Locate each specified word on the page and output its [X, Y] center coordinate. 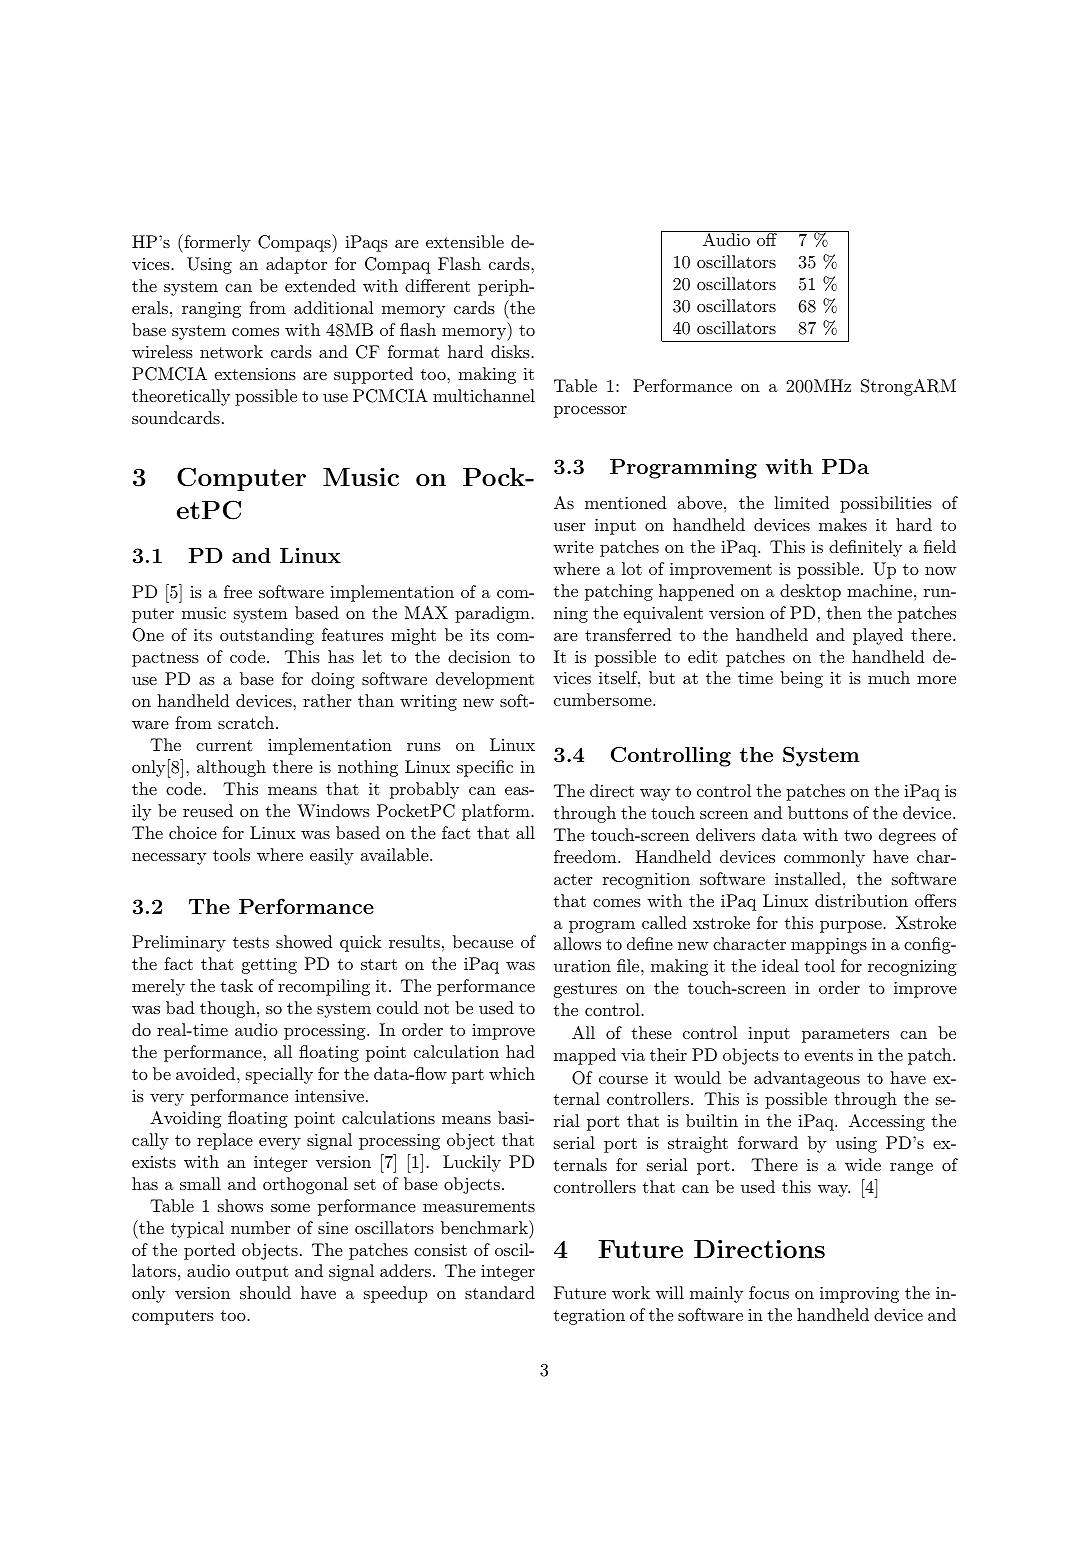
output [262, 1273]
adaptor [296, 265]
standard [500, 1292]
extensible [465, 241]
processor [590, 412]
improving [859, 1295]
